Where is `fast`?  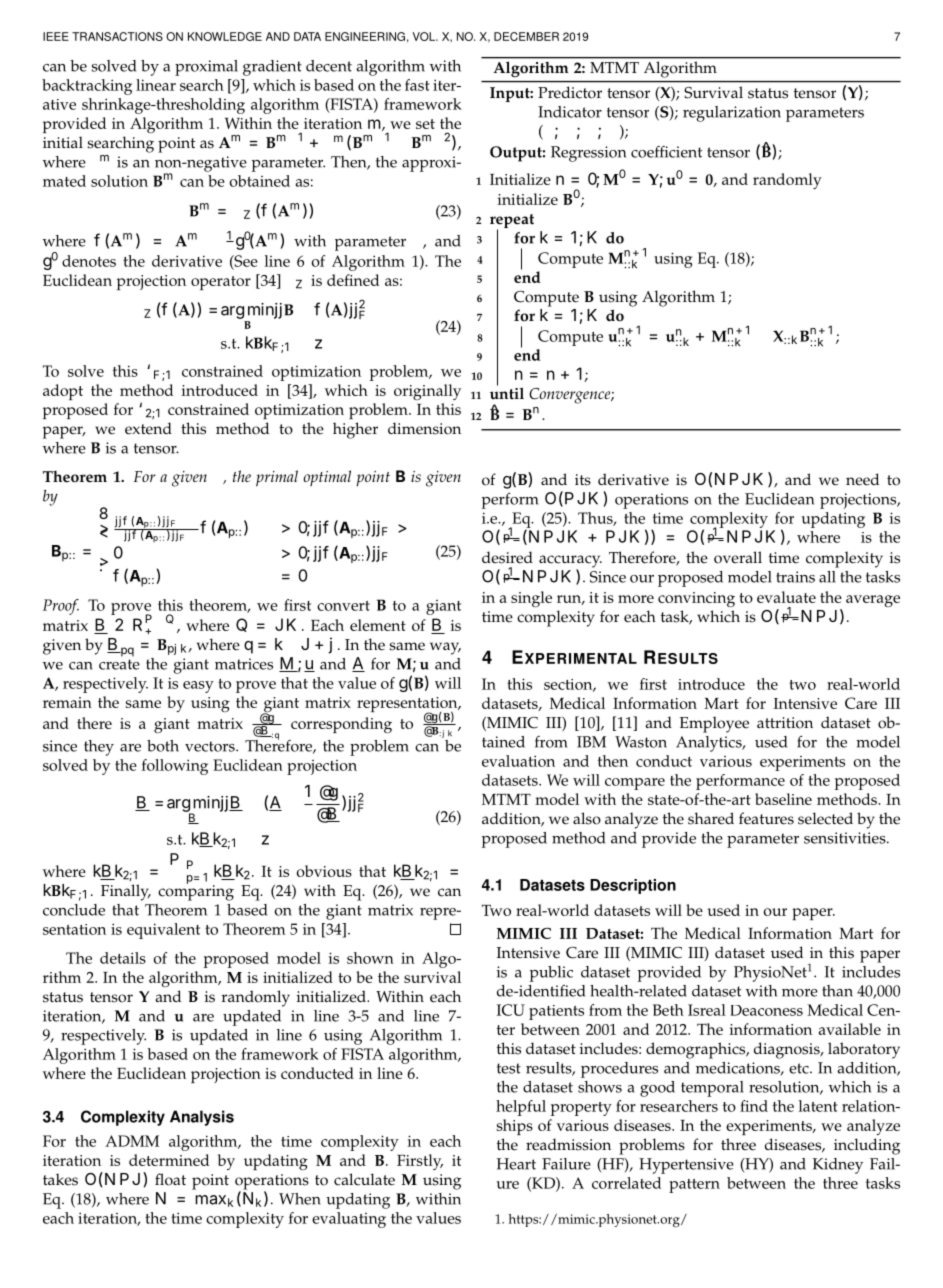 fast is located at coordinates (417, 85).
